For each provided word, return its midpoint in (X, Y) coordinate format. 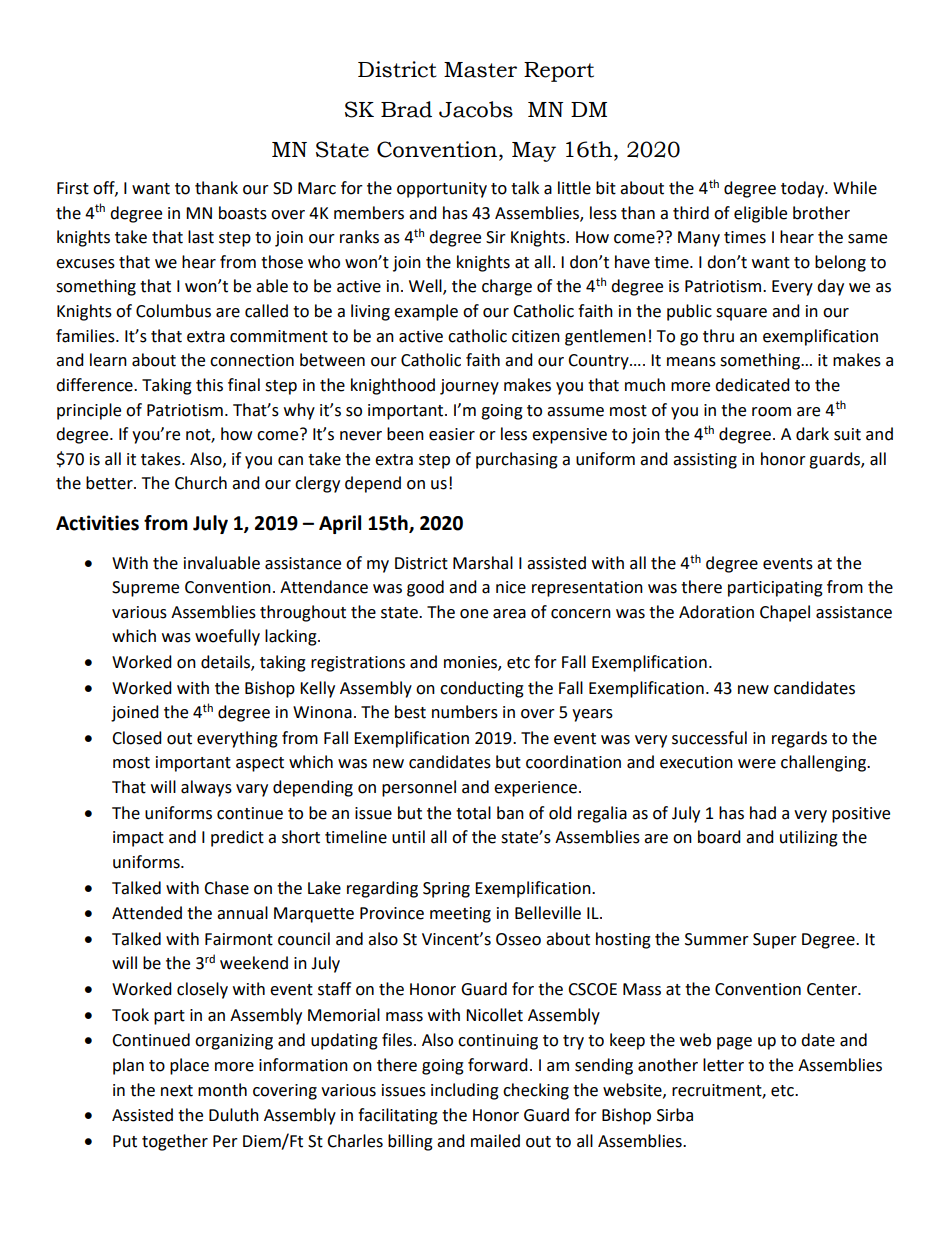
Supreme (145, 589)
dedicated (752, 385)
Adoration (716, 612)
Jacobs (476, 109)
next (177, 1091)
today (803, 189)
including (465, 1091)
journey (469, 387)
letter (723, 1065)
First (73, 188)
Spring (446, 890)
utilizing (809, 838)
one (474, 614)
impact (138, 839)
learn (108, 360)
